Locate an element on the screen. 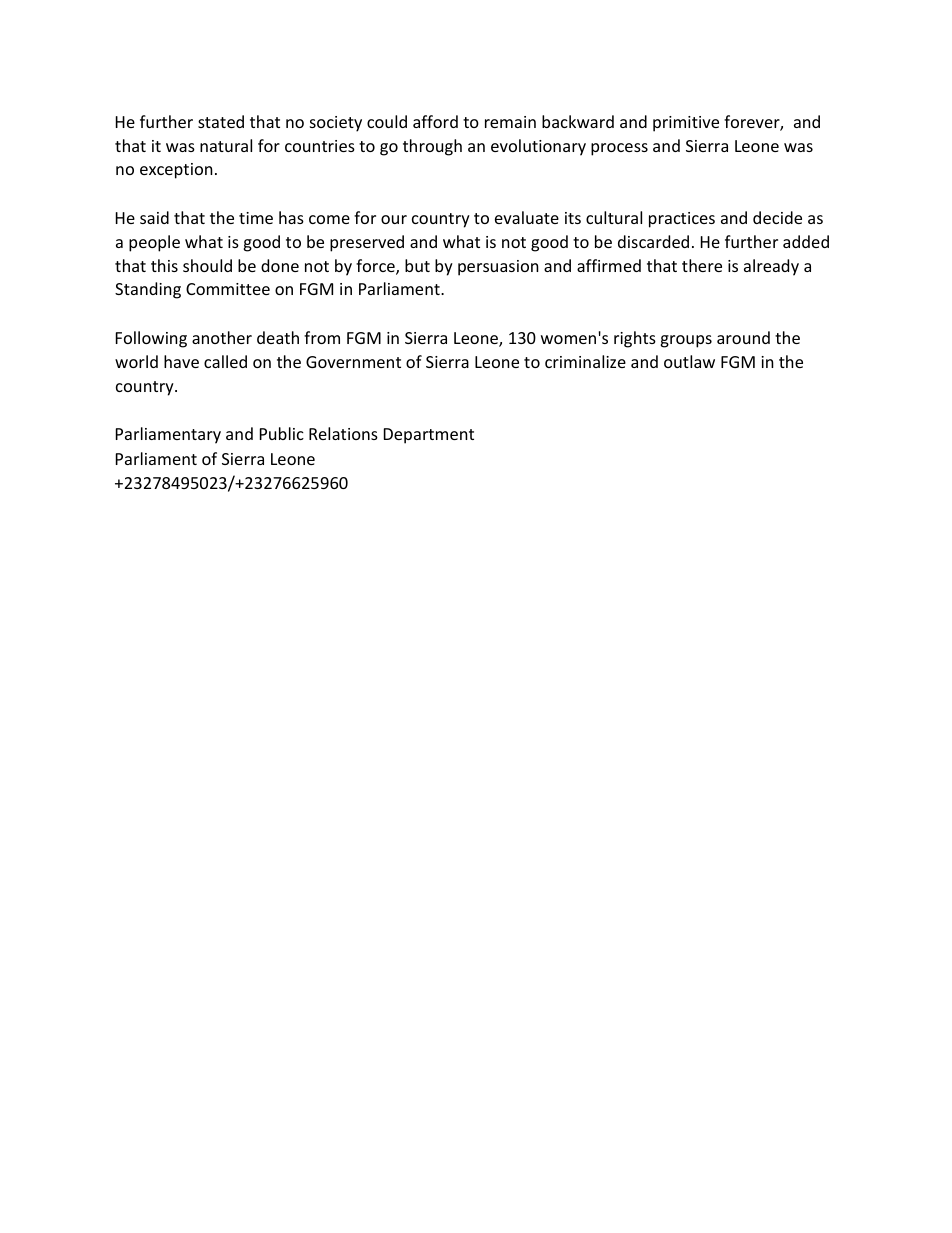 This screenshot has height=1233, width=952. evaluate is located at coordinates (527, 217).
